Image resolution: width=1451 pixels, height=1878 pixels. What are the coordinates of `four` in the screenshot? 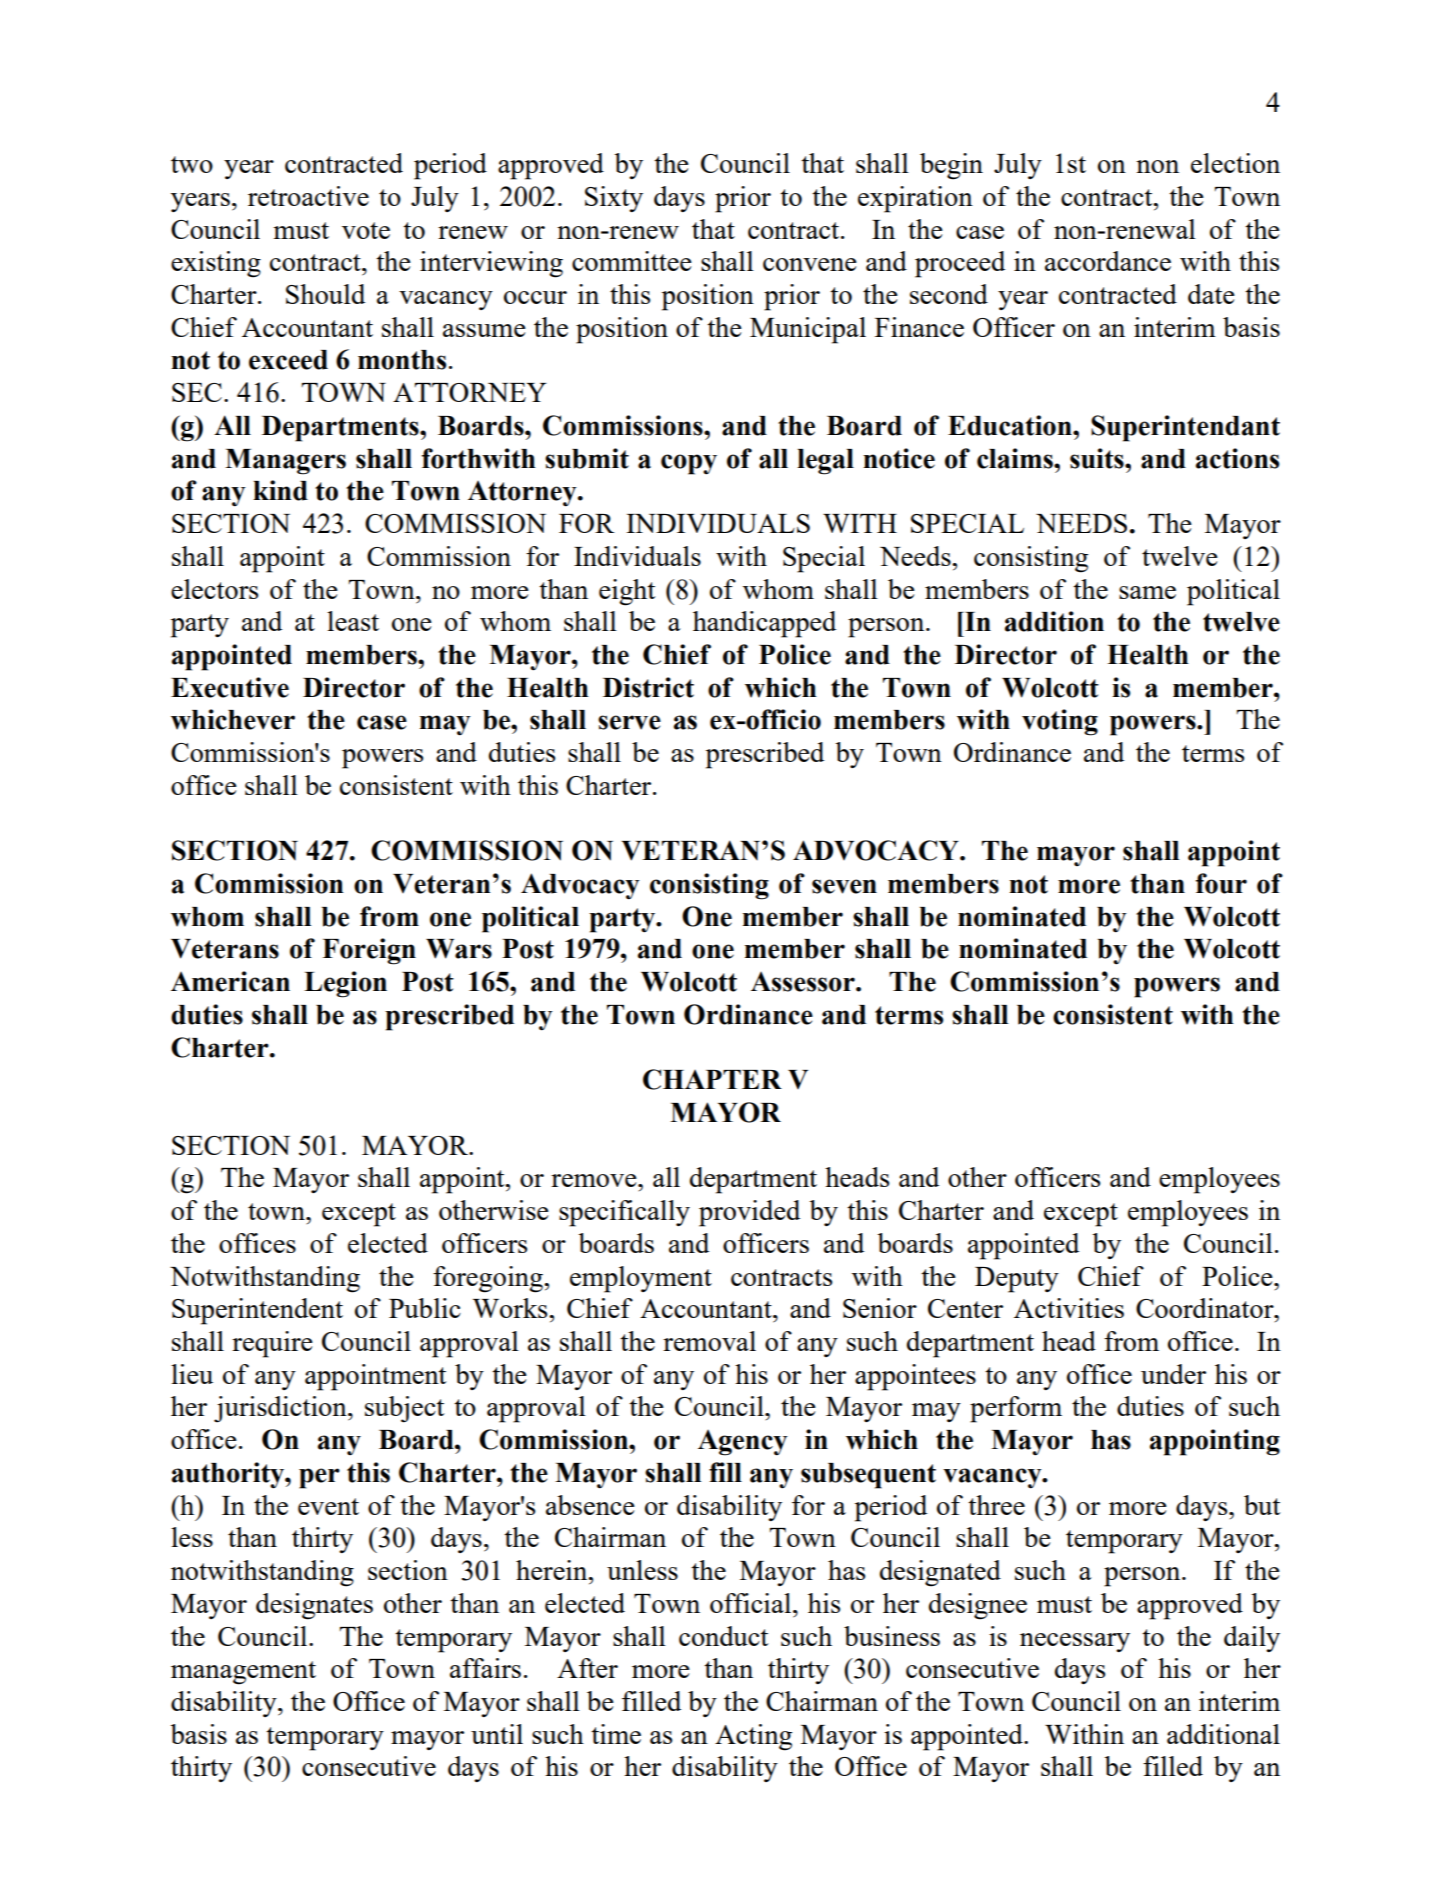 It's located at (1221, 883).
